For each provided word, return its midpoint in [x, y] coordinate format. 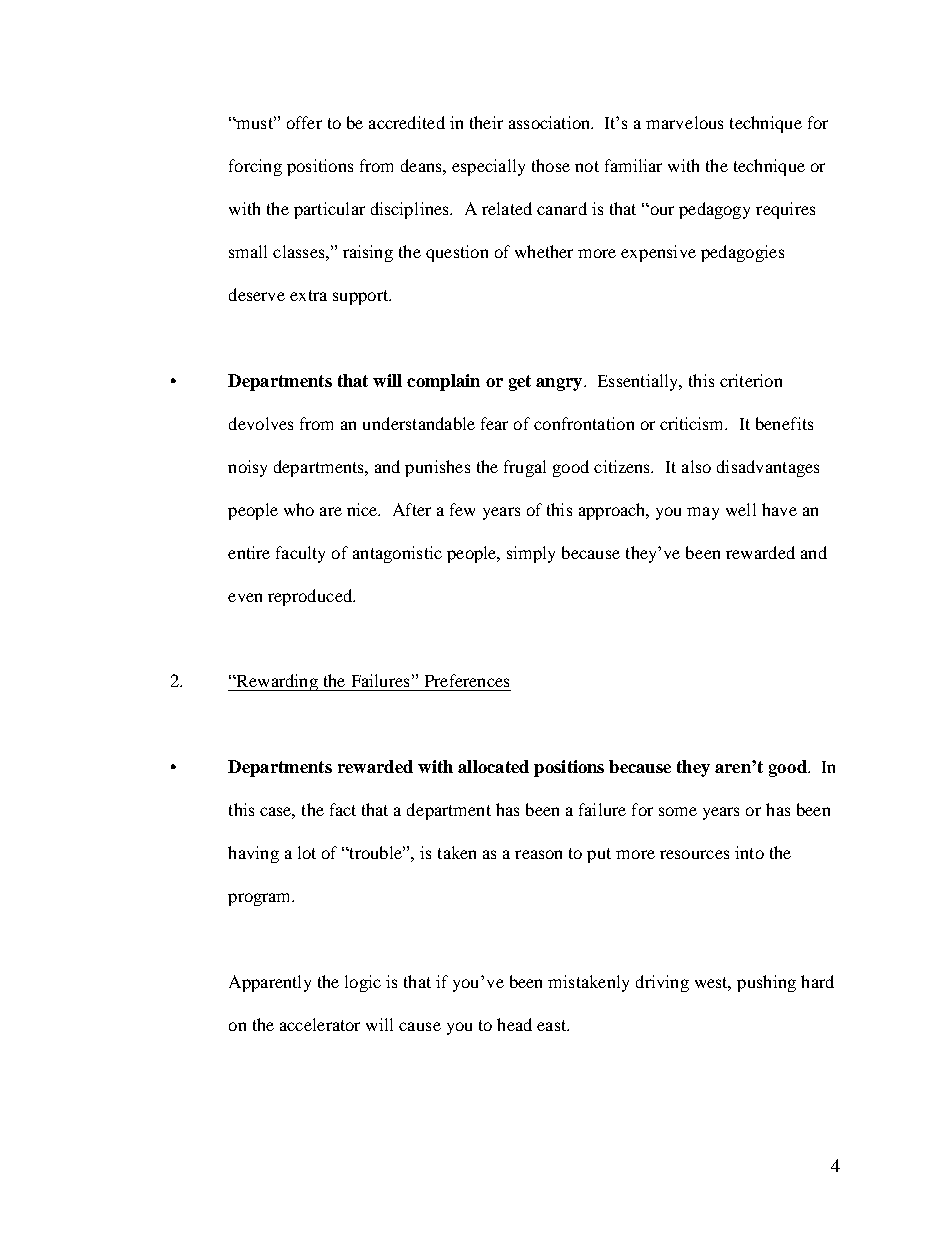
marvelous [684, 122]
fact [343, 809]
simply [531, 554]
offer [304, 122]
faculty [300, 554]
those [551, 165]
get [520, 383]
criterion [751, 380]
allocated [493, 766]
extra [308, 295]
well [741, 509]
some [678, 811]
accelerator [320, 1024]
